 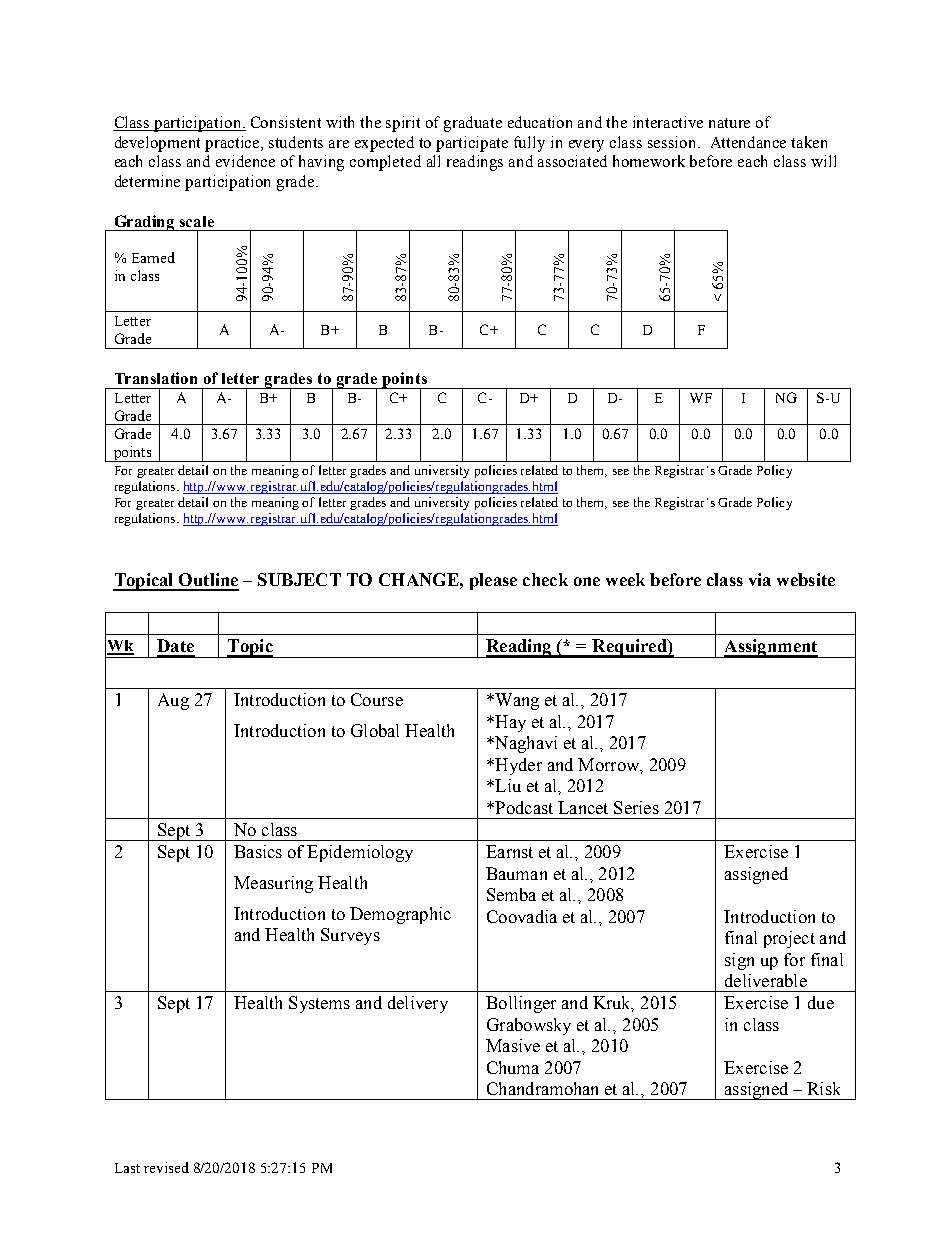 What do you see at coordinates (233, 144) in the screenshot?
I see `practice` at bounding box center [233, 144].
